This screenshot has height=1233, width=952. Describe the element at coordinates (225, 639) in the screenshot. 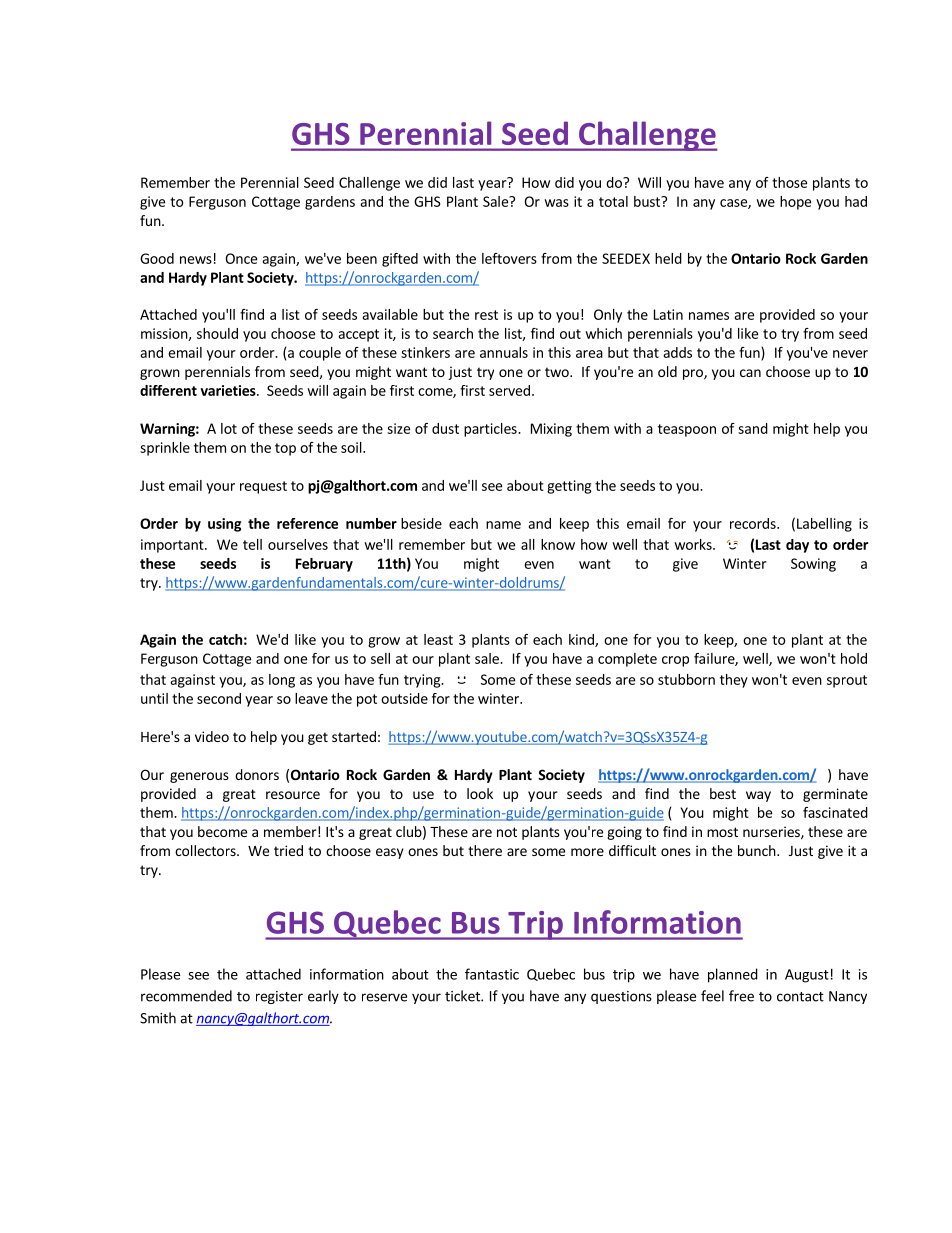

I see `catch` at that location.
